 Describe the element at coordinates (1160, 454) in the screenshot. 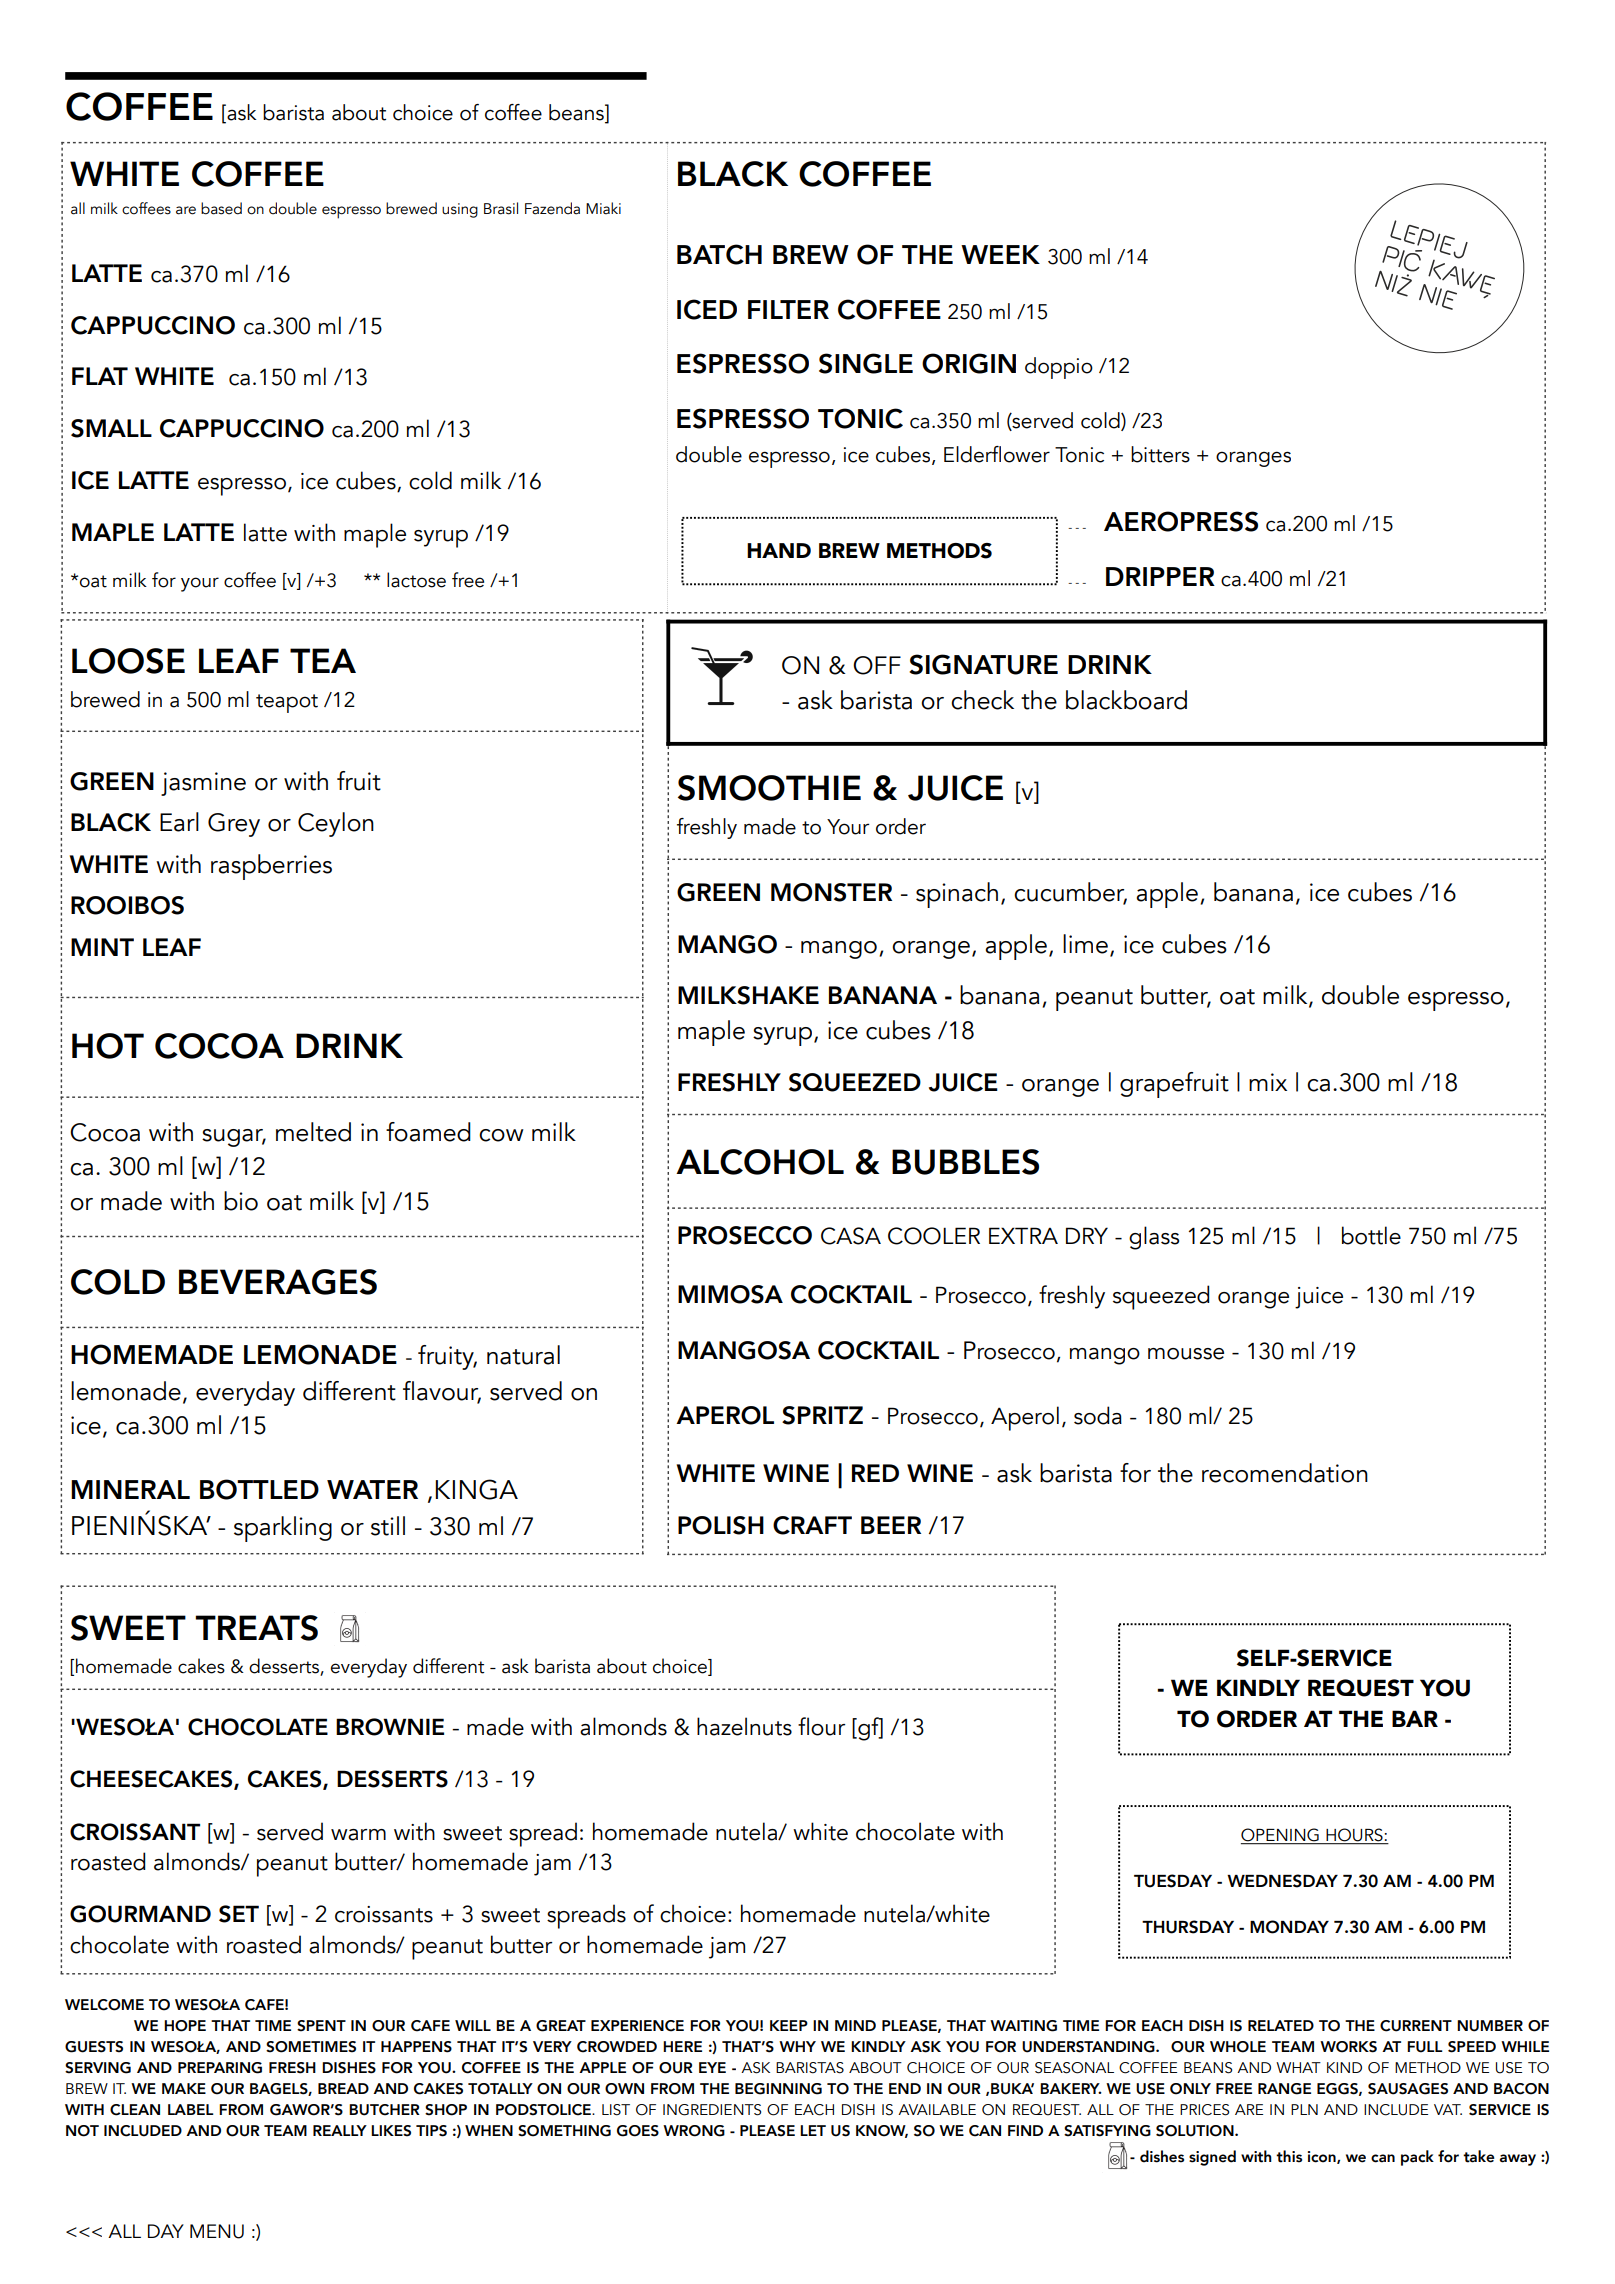

I see `bitters` at that location.
